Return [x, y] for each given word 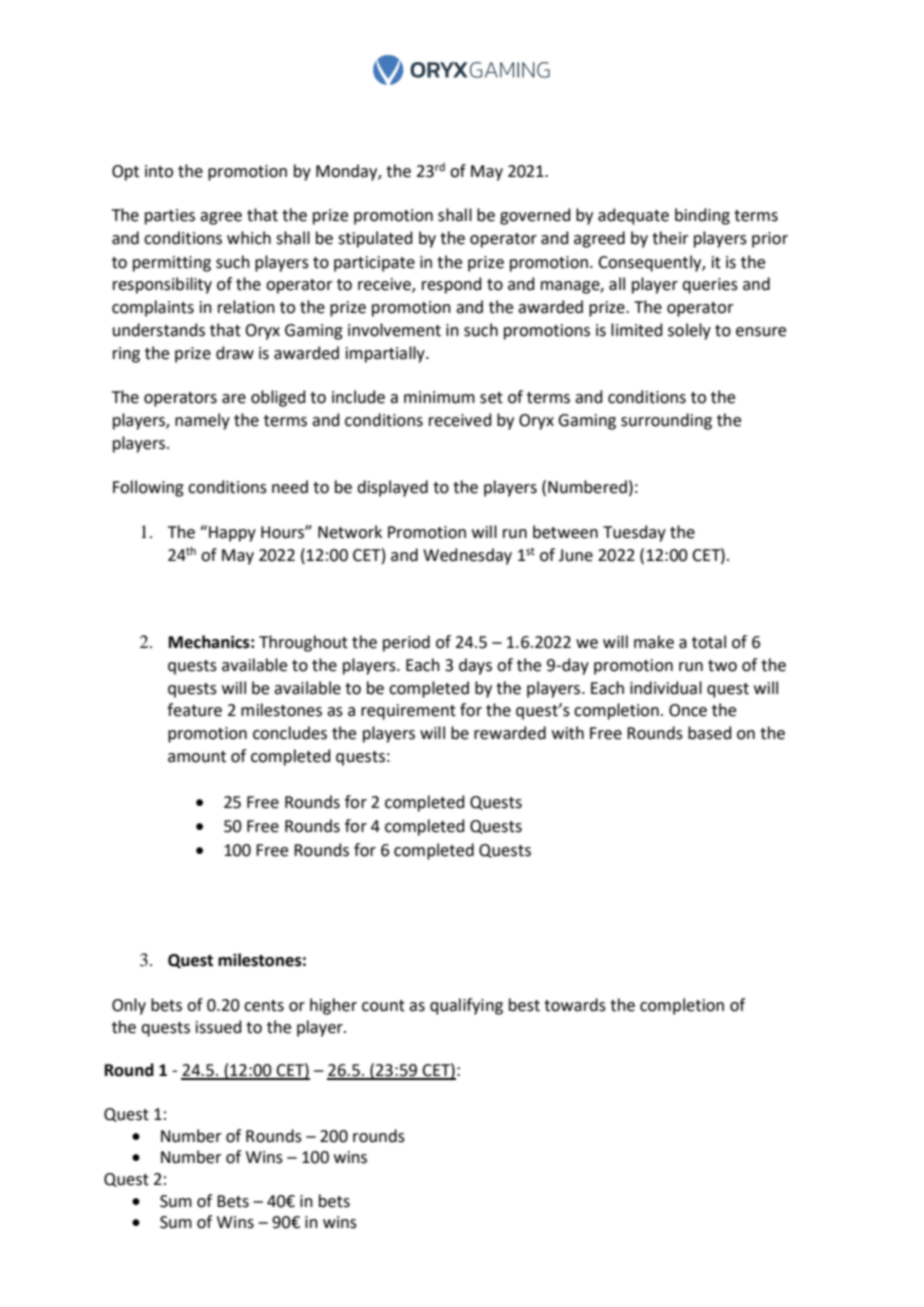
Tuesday [634, 533]
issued [218, 1027]
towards [575, 1005]
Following [148, 488]
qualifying [466, 1006]
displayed [392, 488]
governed [535, 216]
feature [194, 710]
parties [170, 217]
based [709, 733]
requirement [408, 712]
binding [702, 216]
